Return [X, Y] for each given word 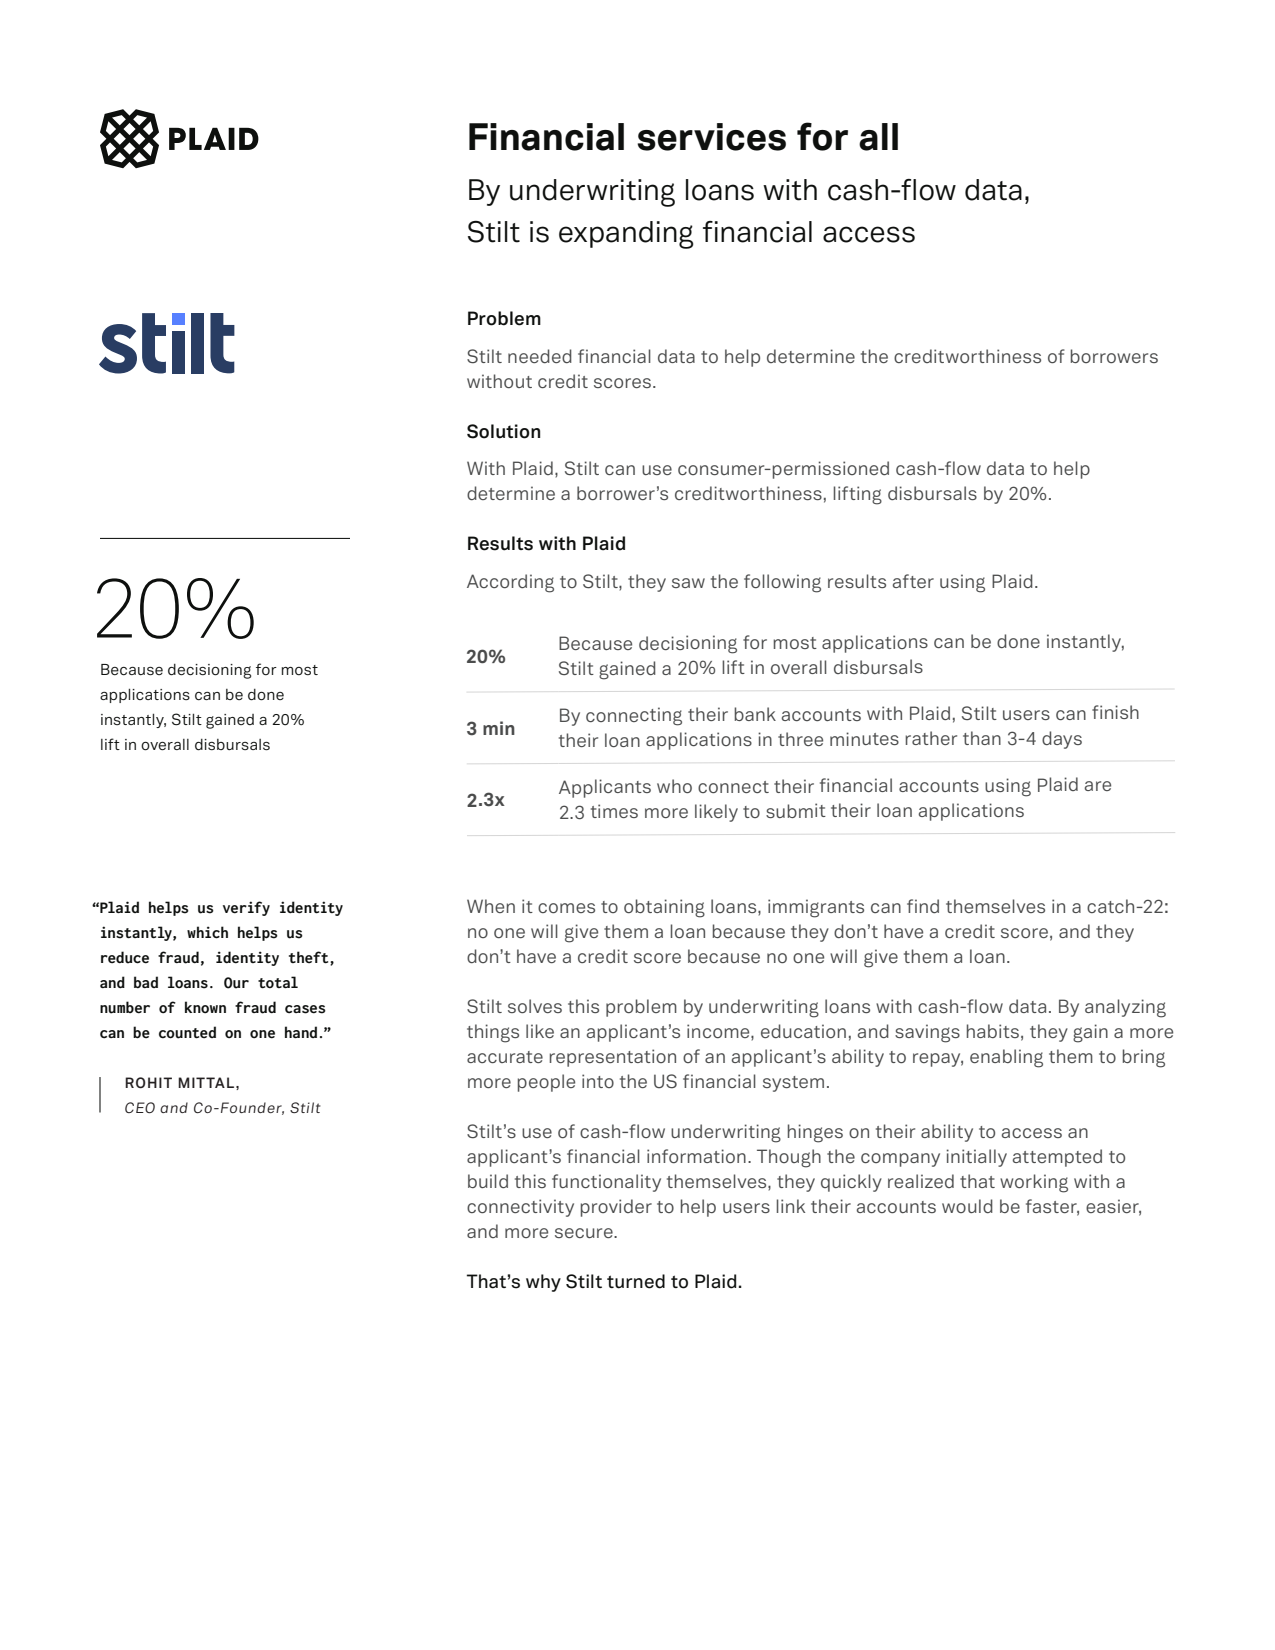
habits [993, 1031]
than [982, 738]
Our [236, 983]
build [488, 1181]
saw [688, 583]
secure [585, 1233]
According [510, 583]
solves [535, 1006]
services [711, 137]
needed [540, 356]
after [913, 581]
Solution [503, 431]
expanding [626, 235]
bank [755, 714]
